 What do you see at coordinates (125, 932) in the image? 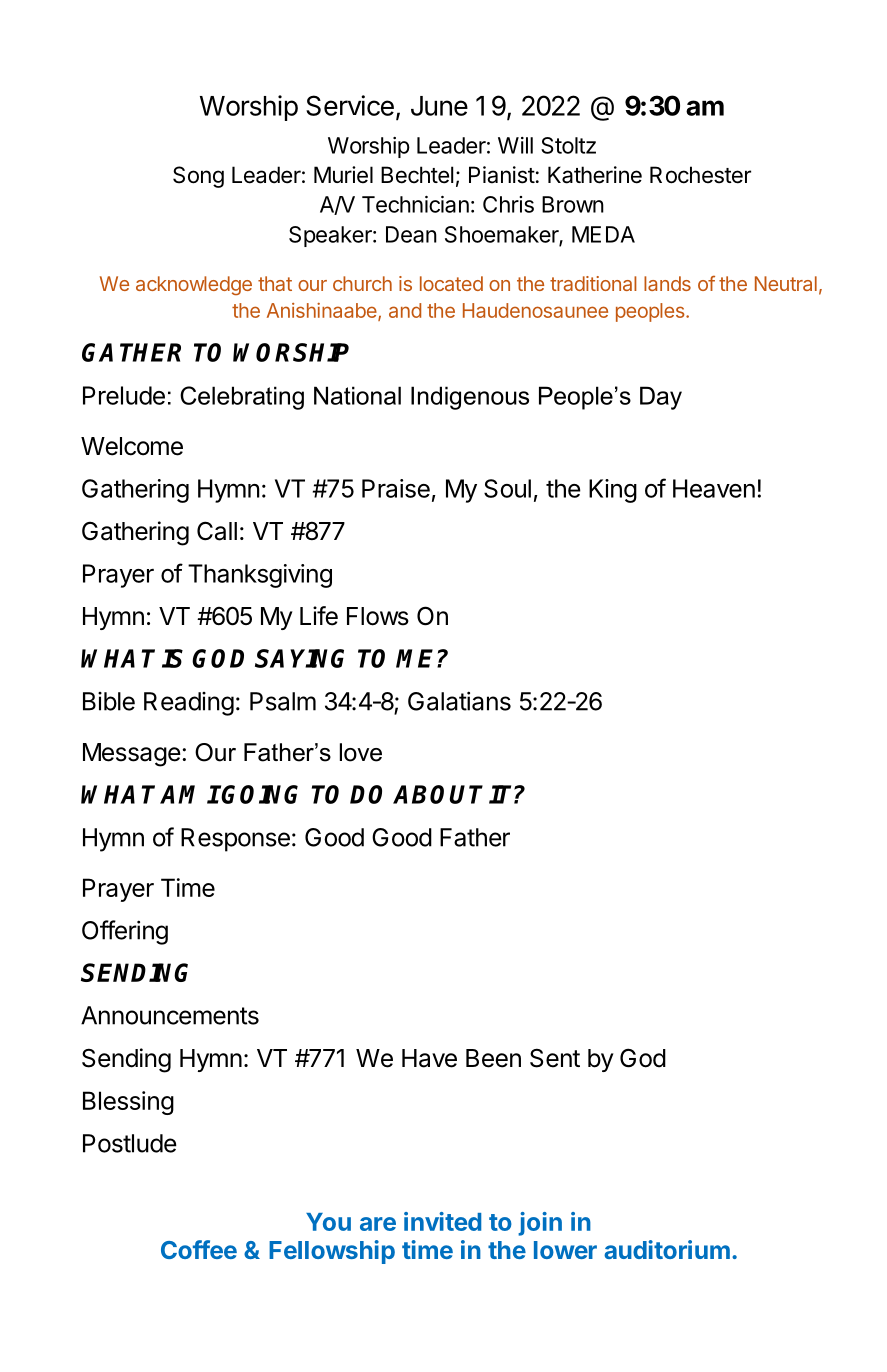
I see `Offering` at bounding box center [125, 932].
